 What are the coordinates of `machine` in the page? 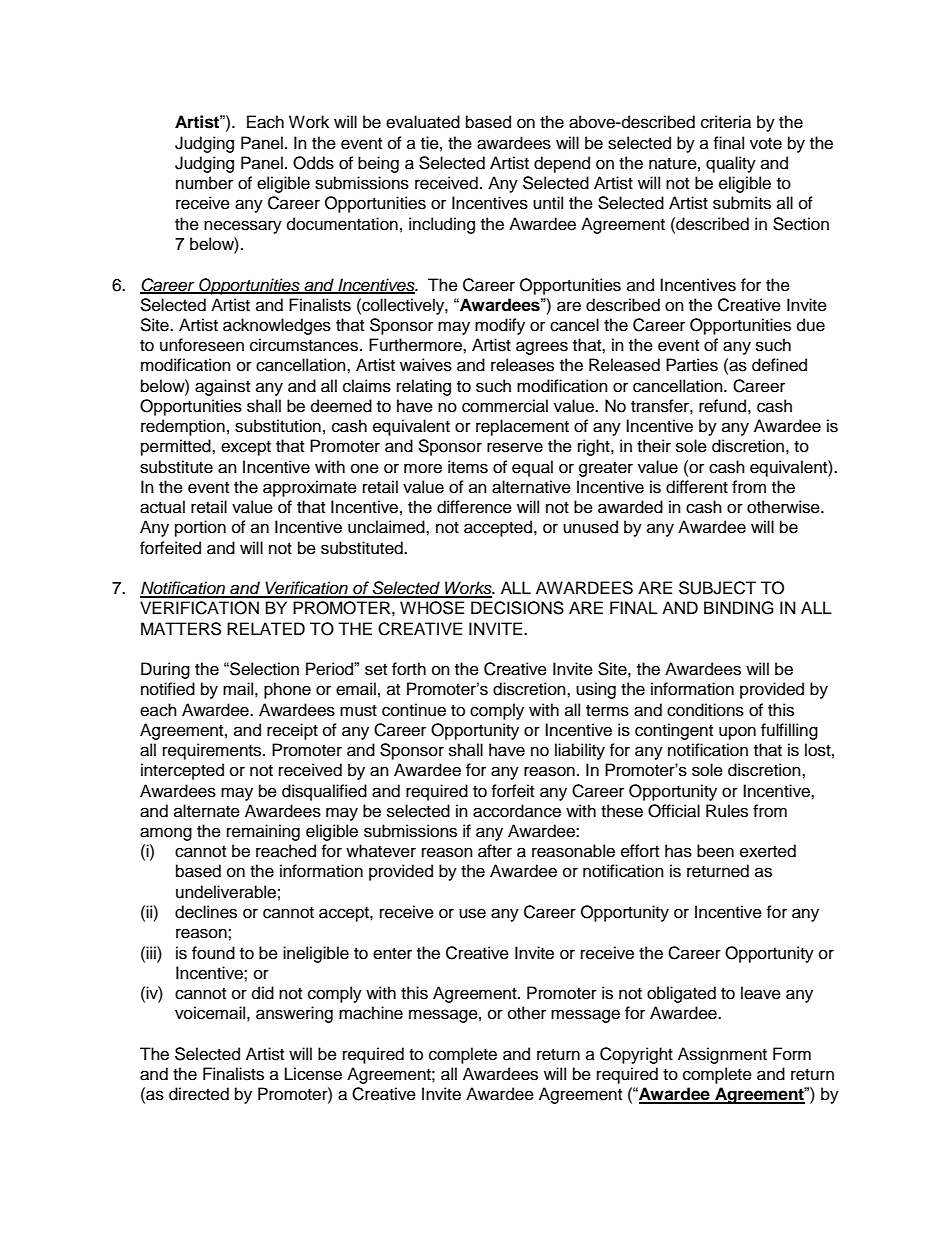 It's located at (371, 1013).
